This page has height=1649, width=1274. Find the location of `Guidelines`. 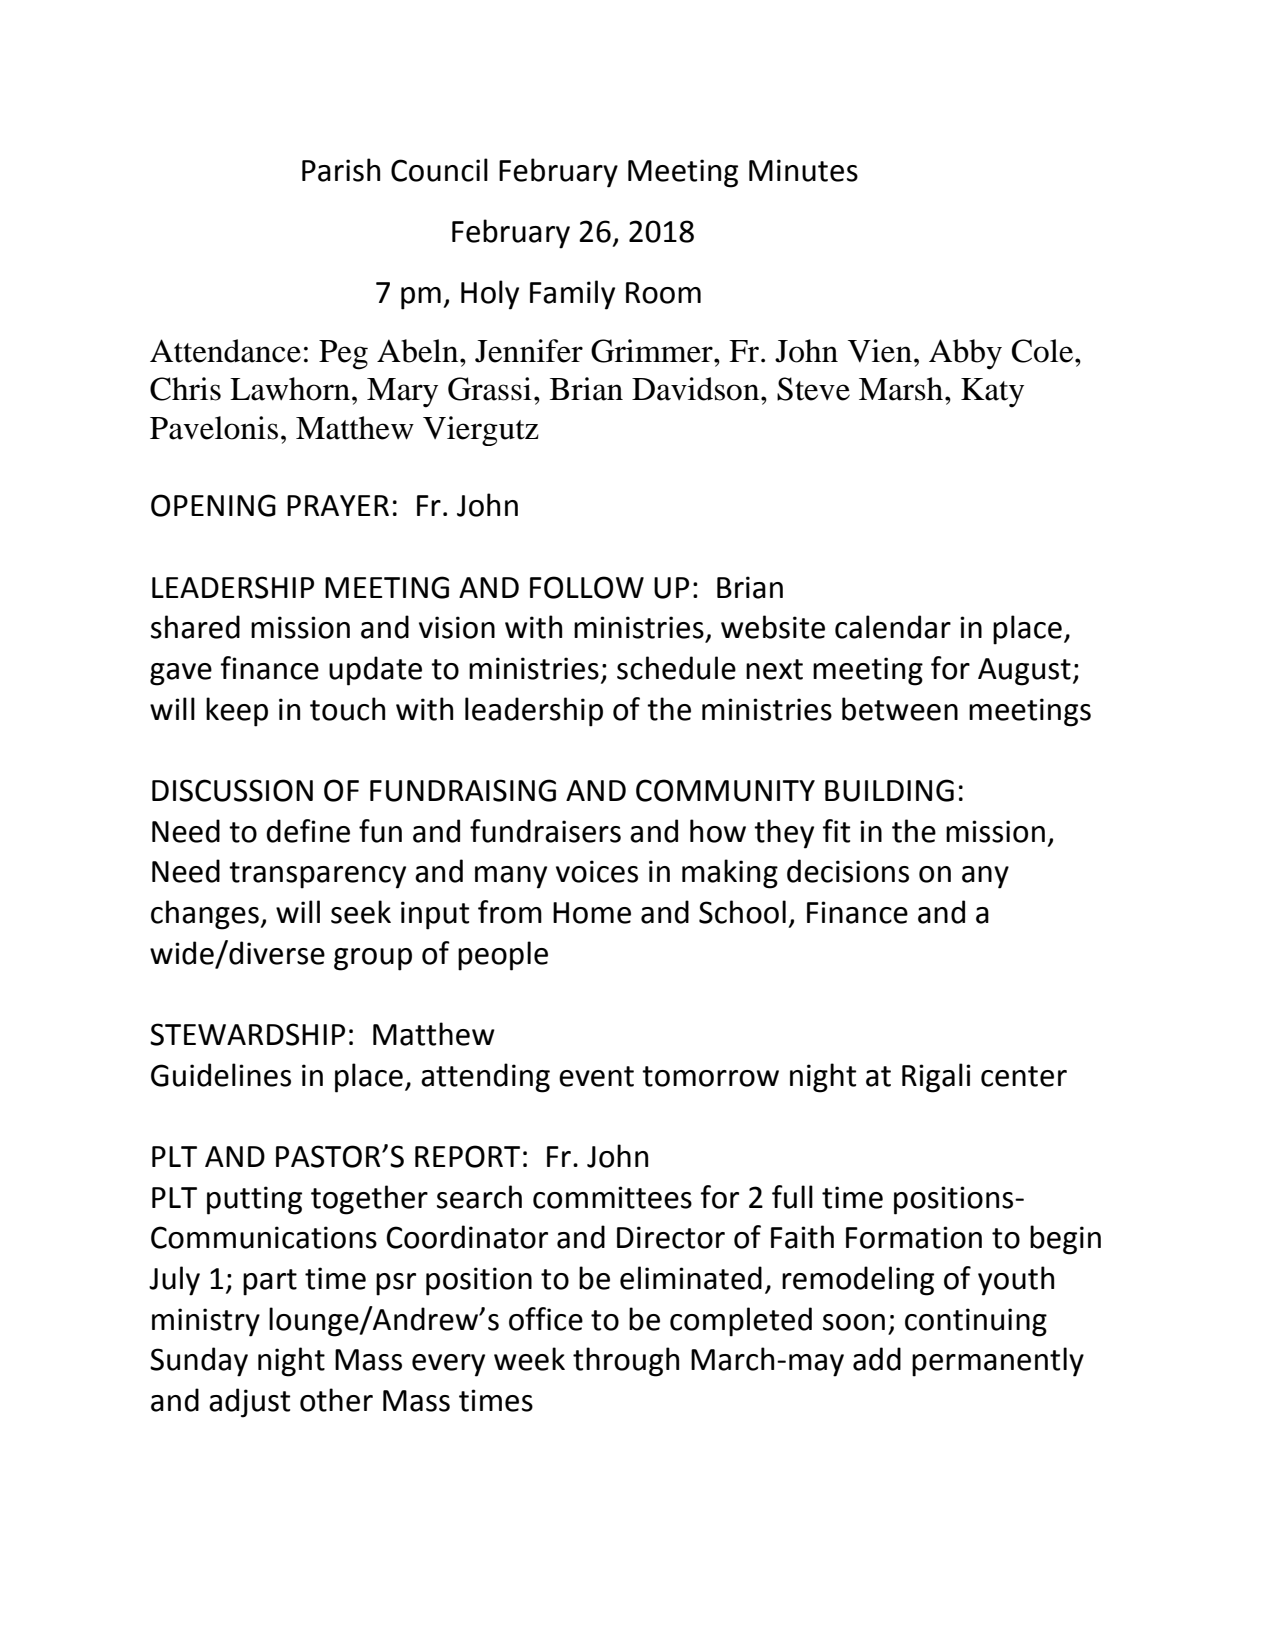

Guidelines is located at coordinates (221, 1075).
